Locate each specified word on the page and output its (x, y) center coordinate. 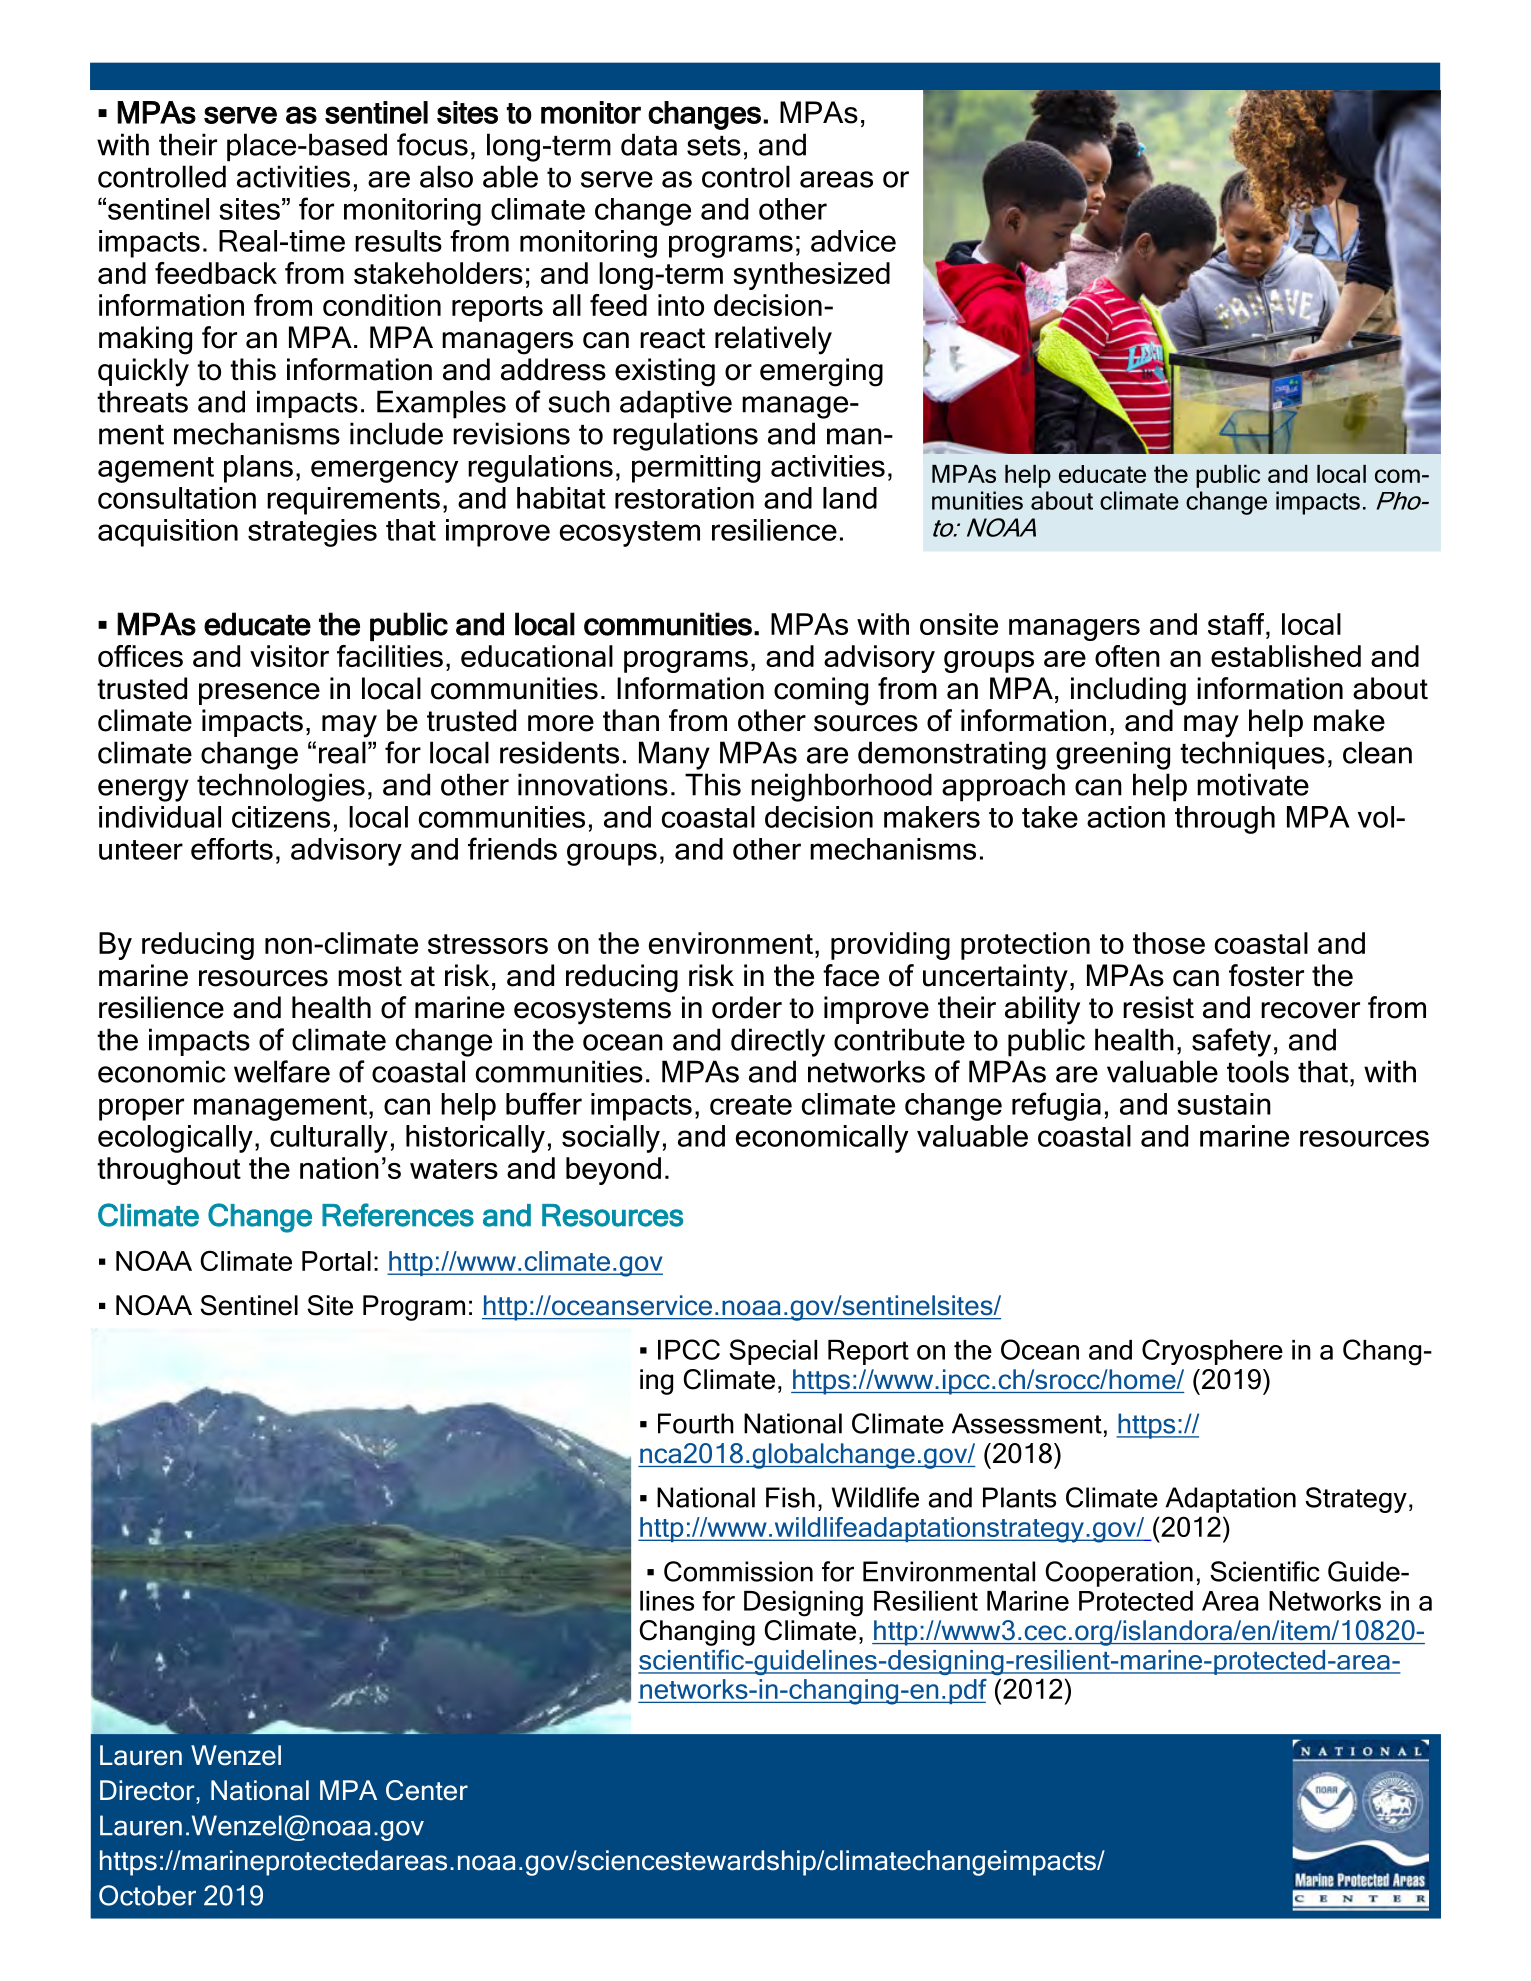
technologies (281, 787)
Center (427, 1790)
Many (674, 755)
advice (853, 241)
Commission (738, 1571)
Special (773, 1352)
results (398, 241)
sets (714, 146)
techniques (1252, 755)
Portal (336, 1261)
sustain (1224, 1104)
